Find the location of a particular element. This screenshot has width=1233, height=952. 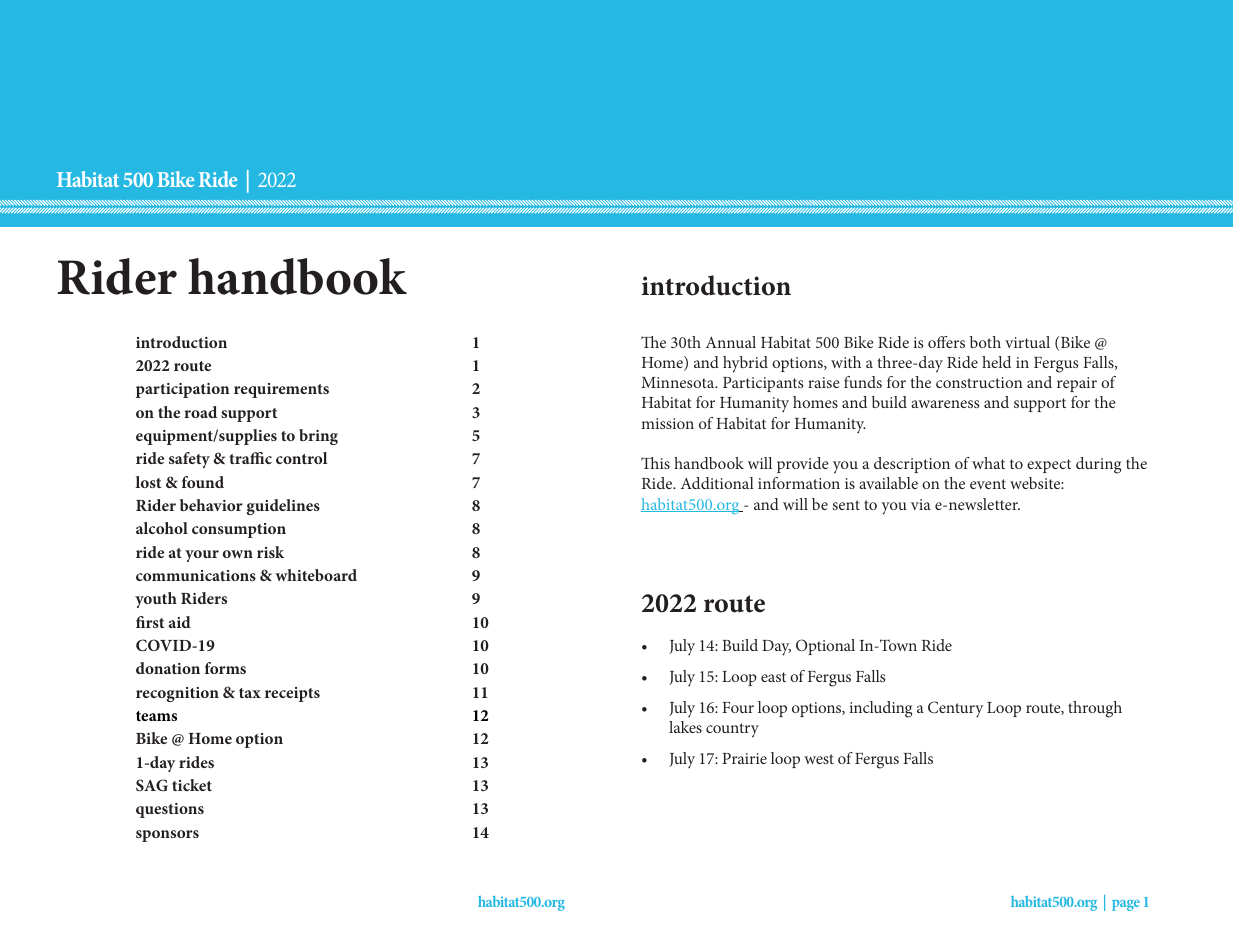

tax is located at coordinates (250, 693).
